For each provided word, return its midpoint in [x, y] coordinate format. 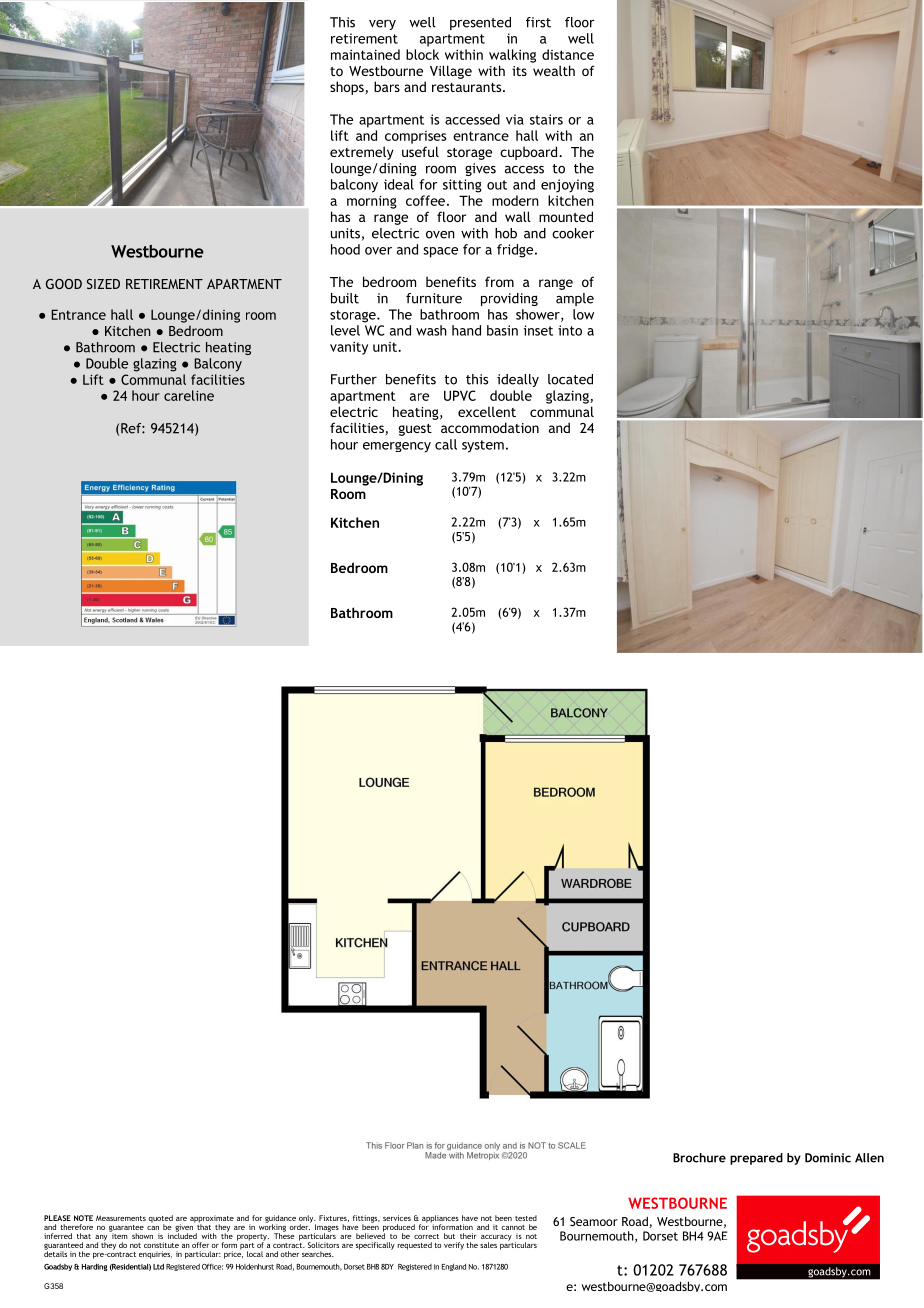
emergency [397, 447]
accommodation [490, 427]
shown [142, 1236]
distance [568, 54]
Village [451, 72]
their [468, 1236]
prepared [756, 1159]
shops [347, 88]
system [483, 446]
